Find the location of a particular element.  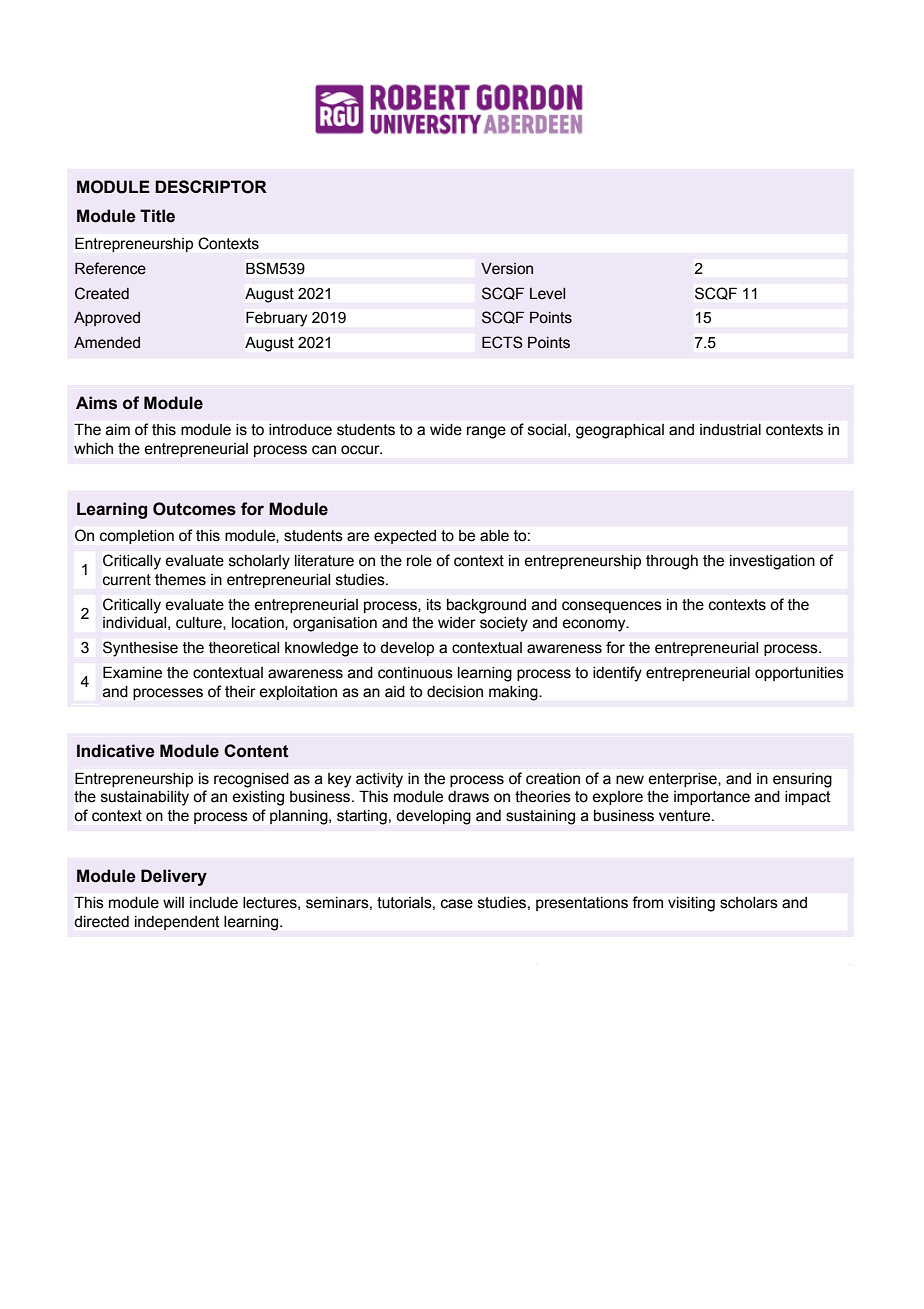

themes is located at coordinates (180, 580).
